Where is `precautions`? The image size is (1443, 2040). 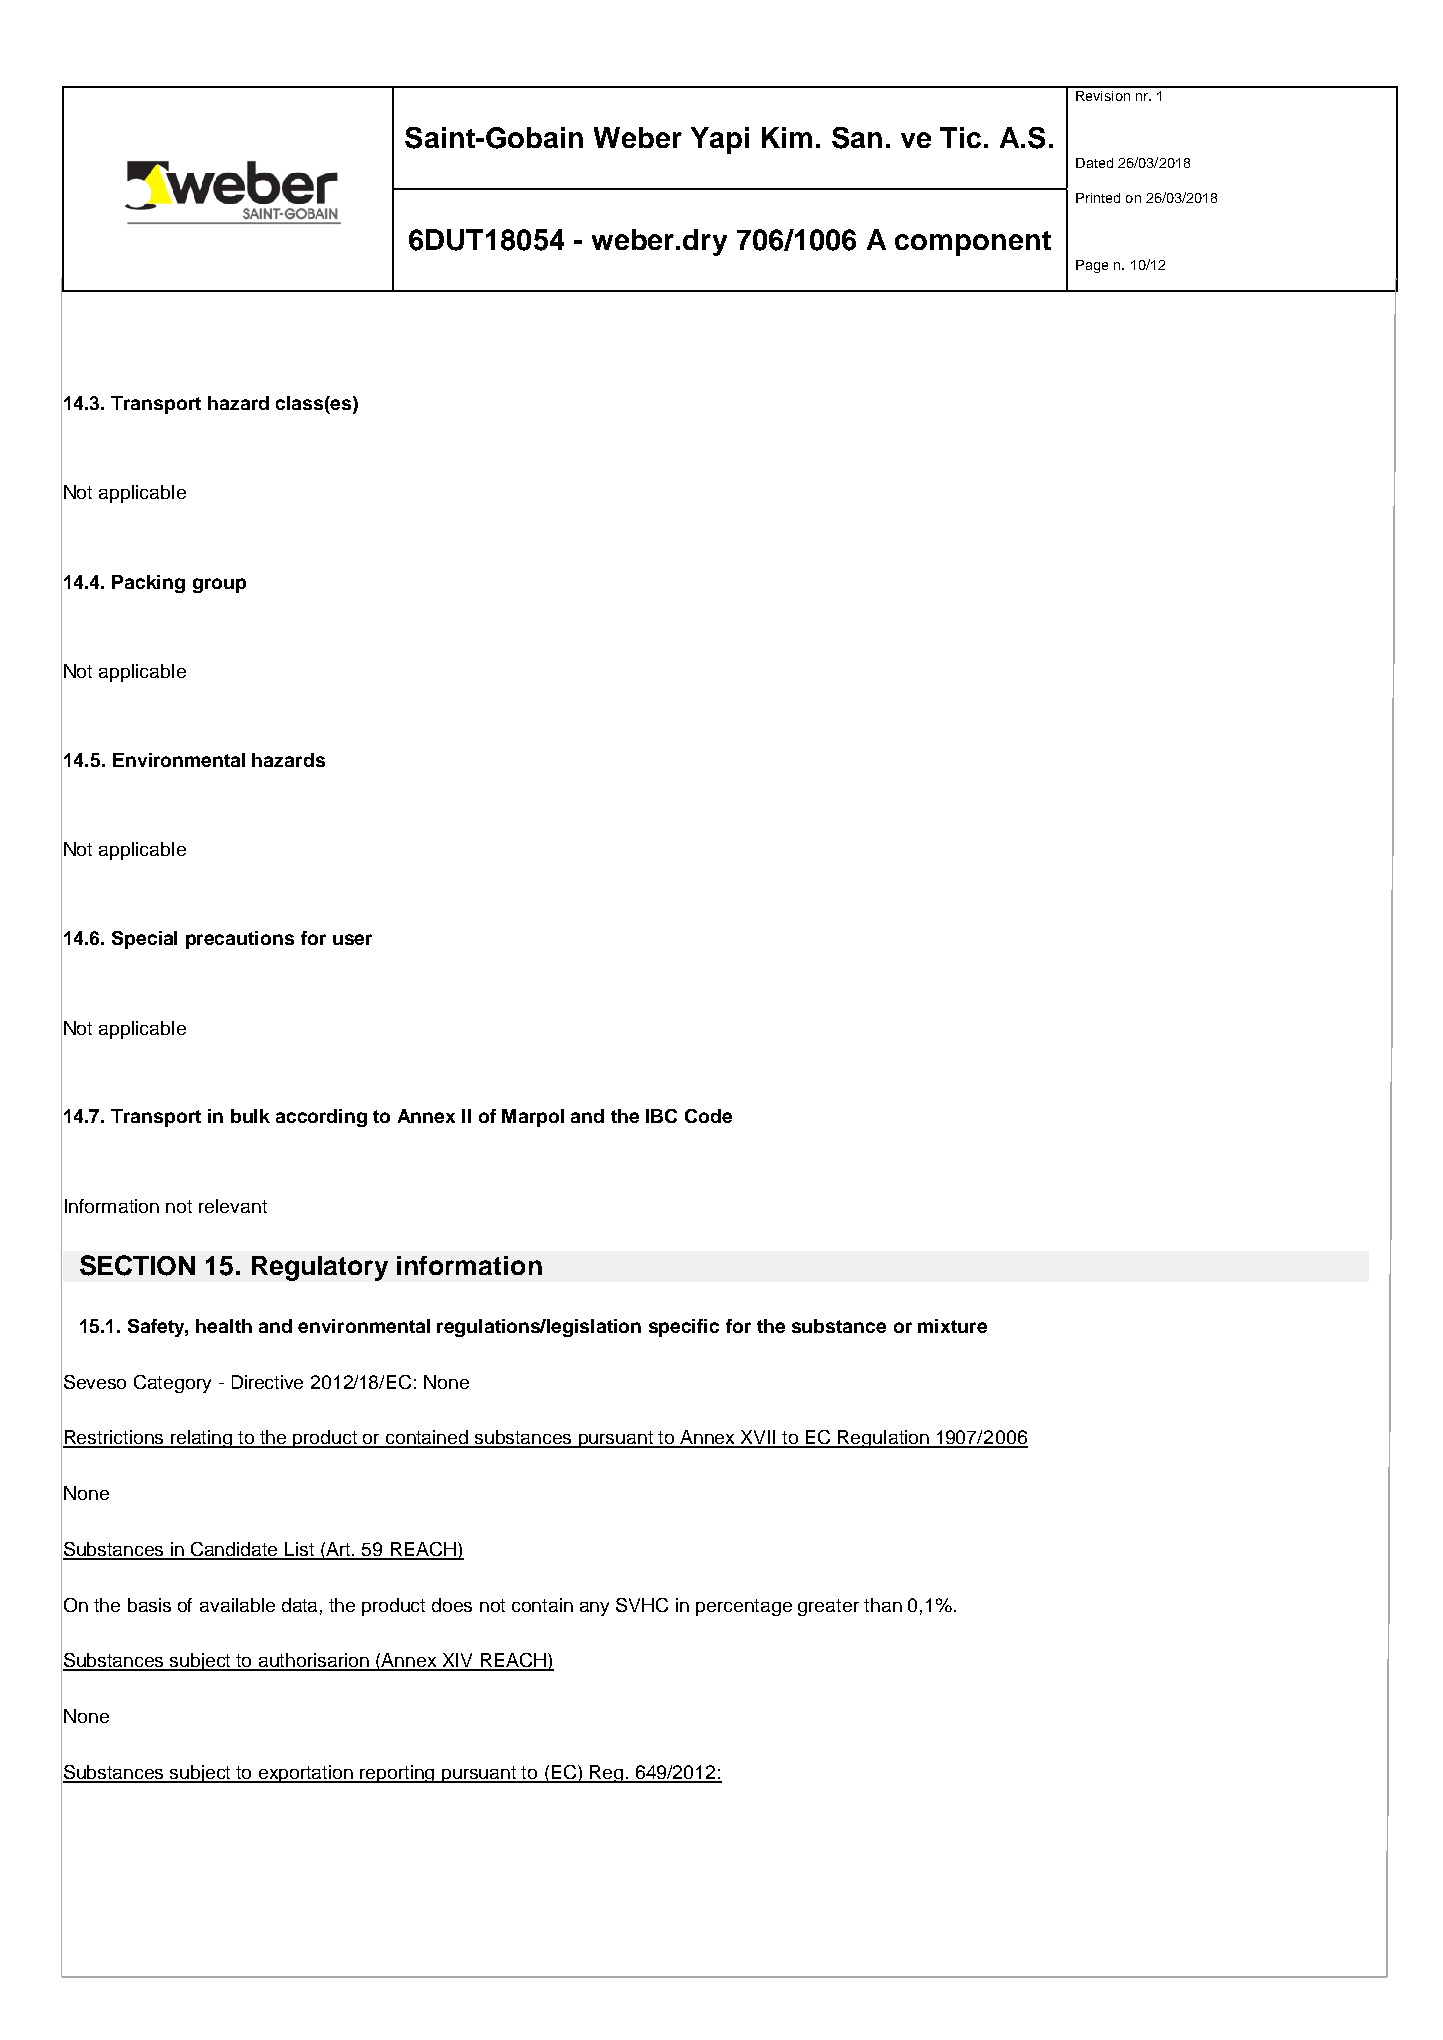
precautions is located at coordinates (240, 940).
